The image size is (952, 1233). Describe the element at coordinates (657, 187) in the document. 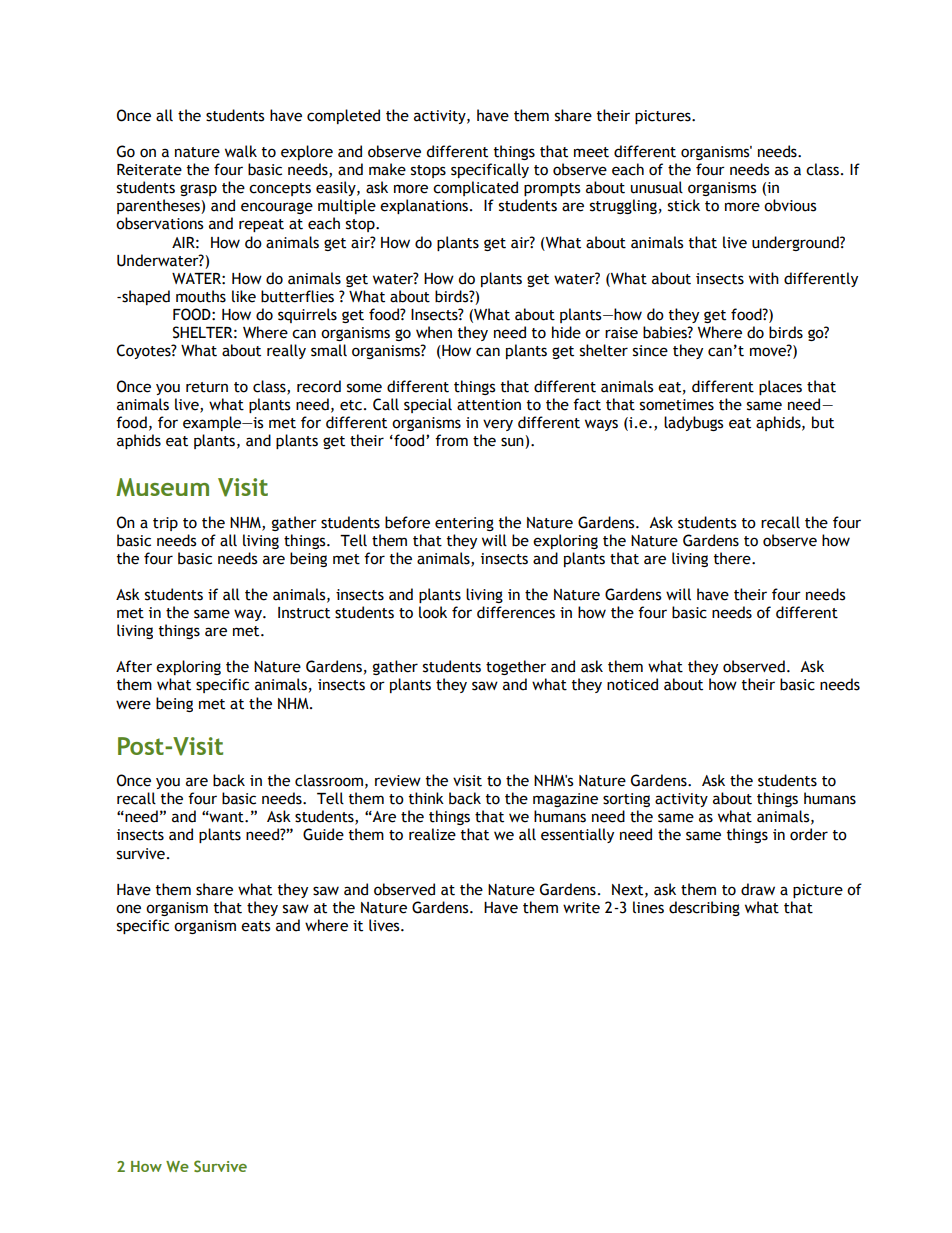

I see `unusual` at that location.
